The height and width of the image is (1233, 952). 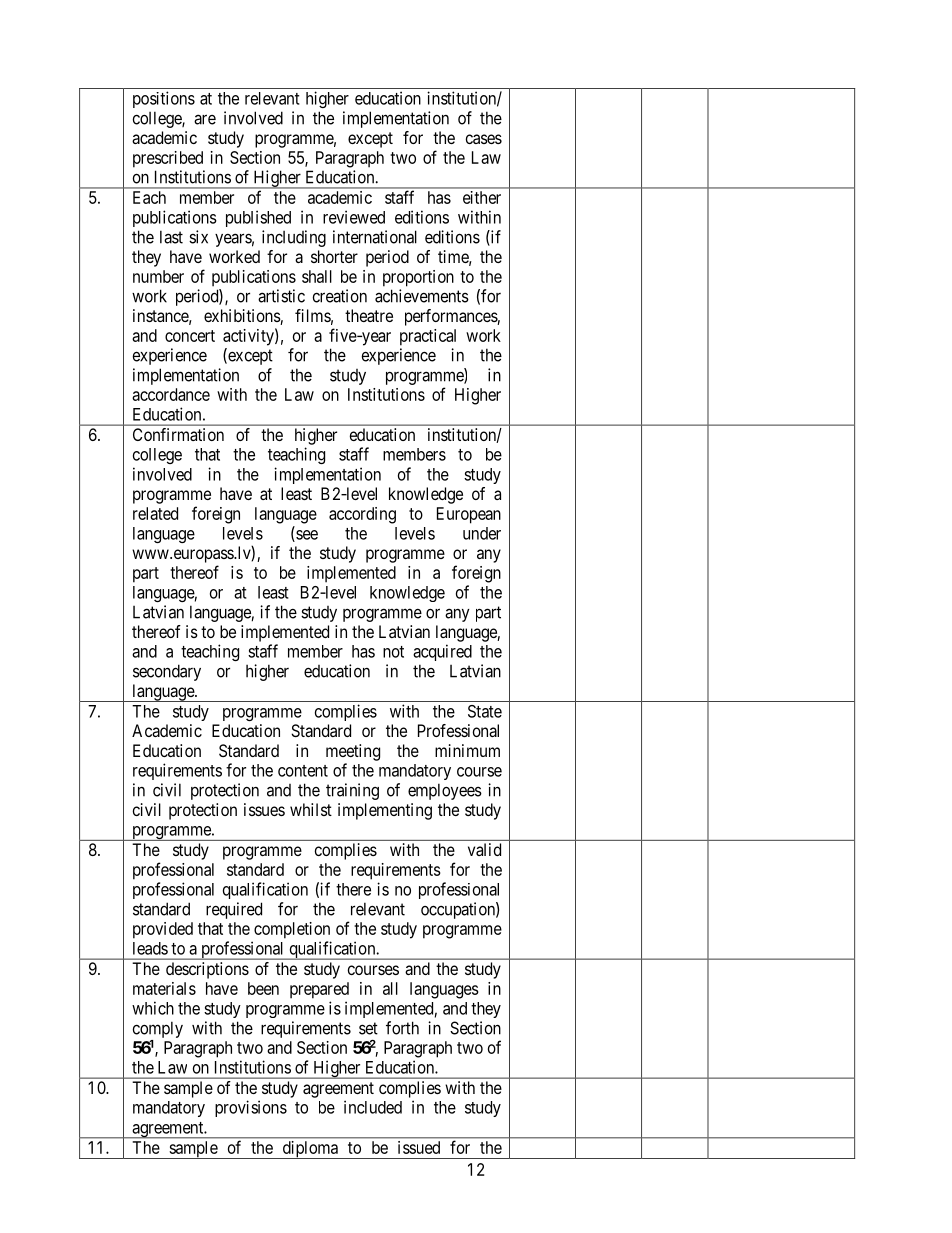 What do you see at coordinates (442, 652) in the image?
I see `acquired` at bounding box center [442, 652].
